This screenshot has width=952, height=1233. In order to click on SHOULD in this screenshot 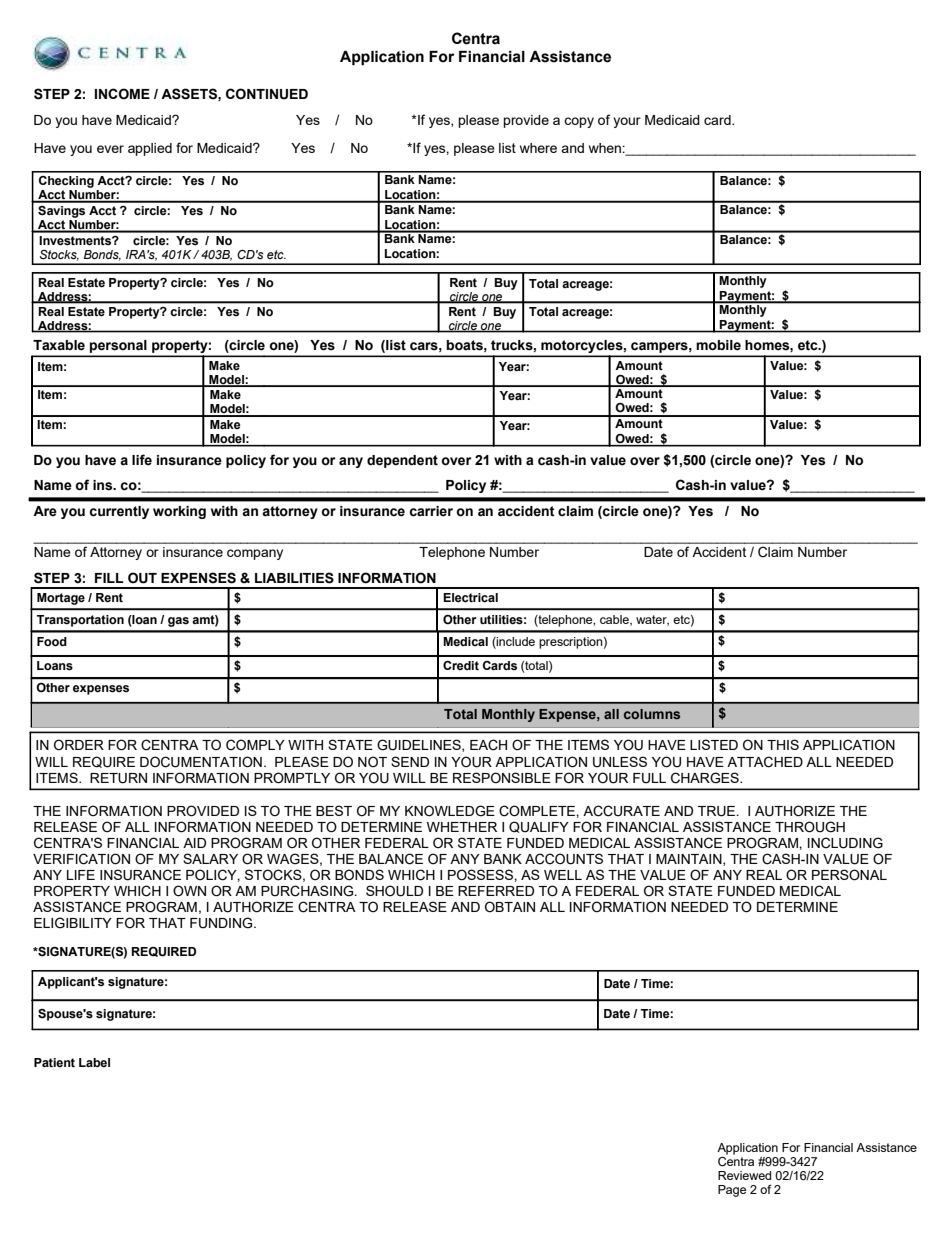, I will do `click(394, 891)`.
